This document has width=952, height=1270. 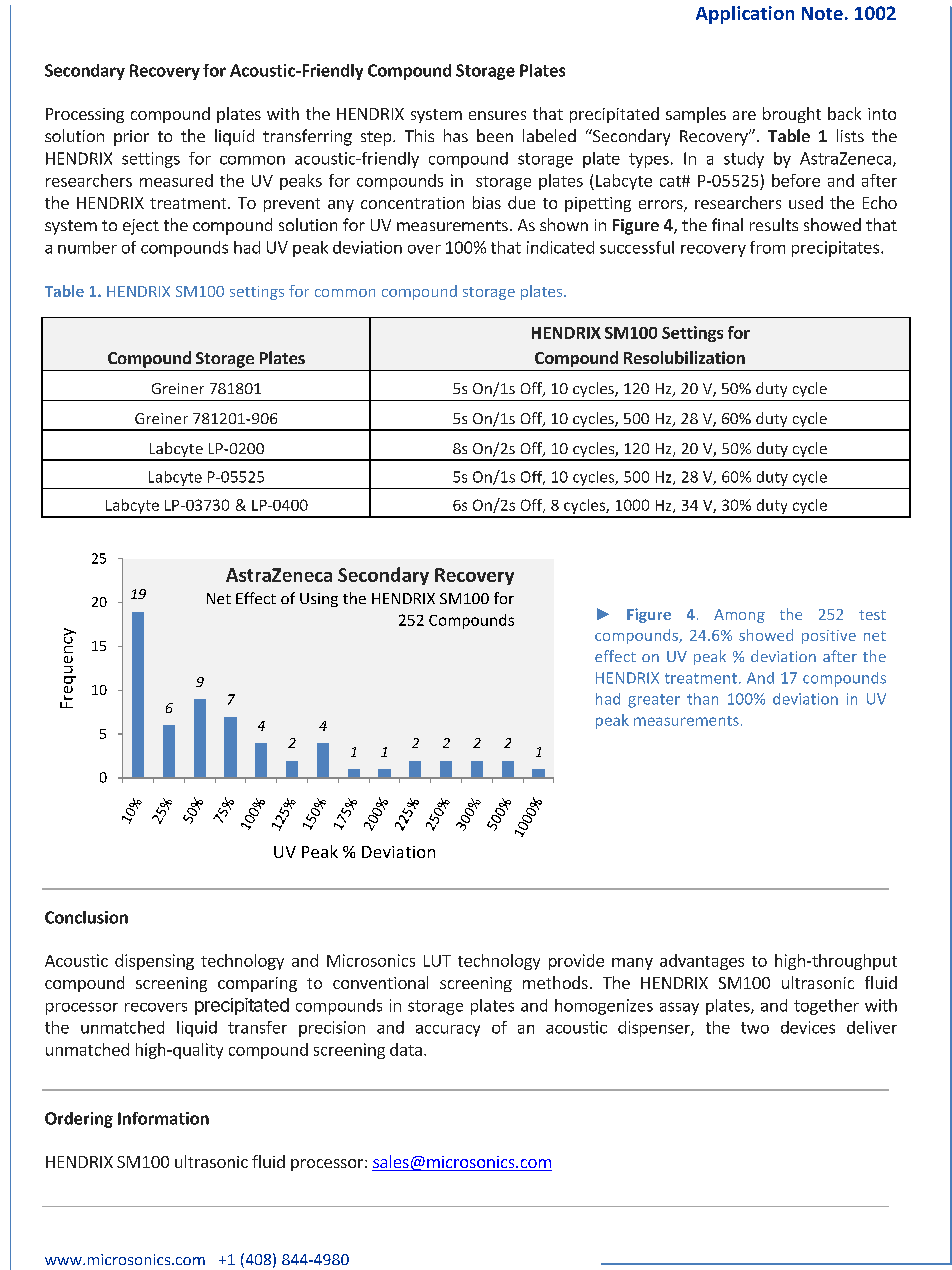 I want to click on Conclusion, so click(x=86, y=917).
